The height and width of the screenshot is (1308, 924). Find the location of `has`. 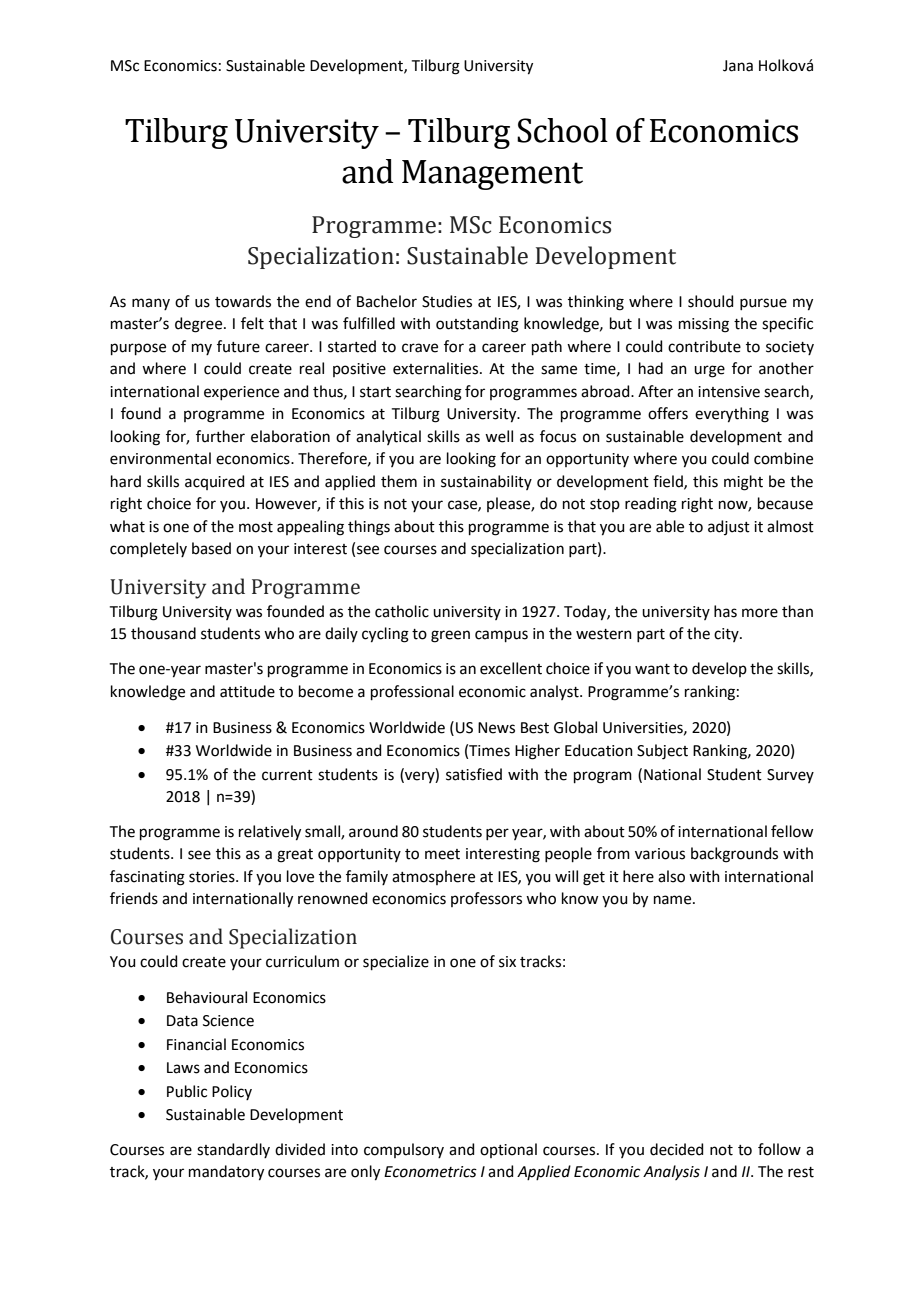

has is located at coordinates (725, 611).
